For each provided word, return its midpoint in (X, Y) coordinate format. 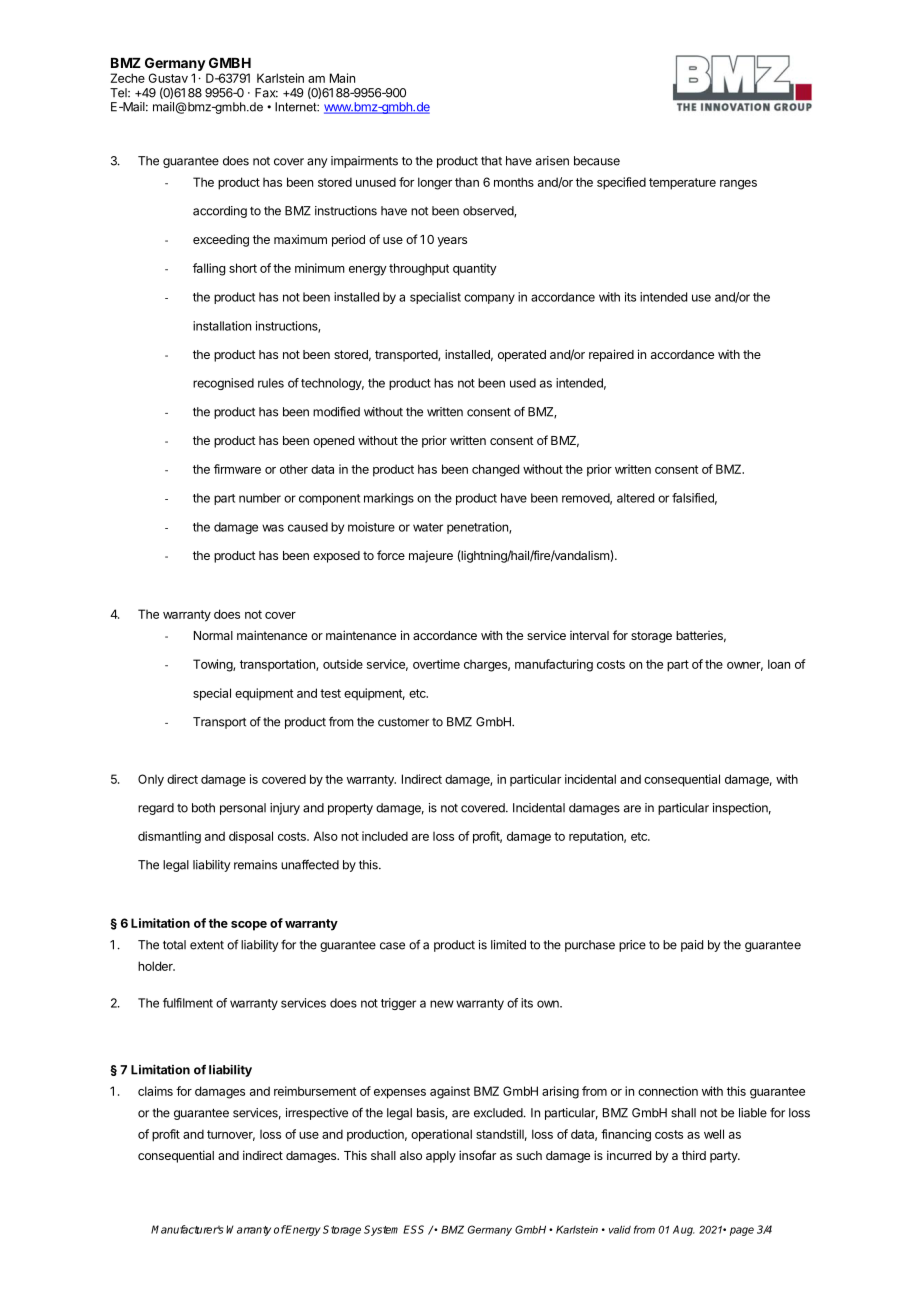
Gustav (168, 78)
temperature (682, 184)
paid (692, 946)
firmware (237, 469)
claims (155, 1091)
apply (441, 1157)
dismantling (169, 837)
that (491, 161)
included (385, 836)
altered (635, 498)
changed (495, 470)
